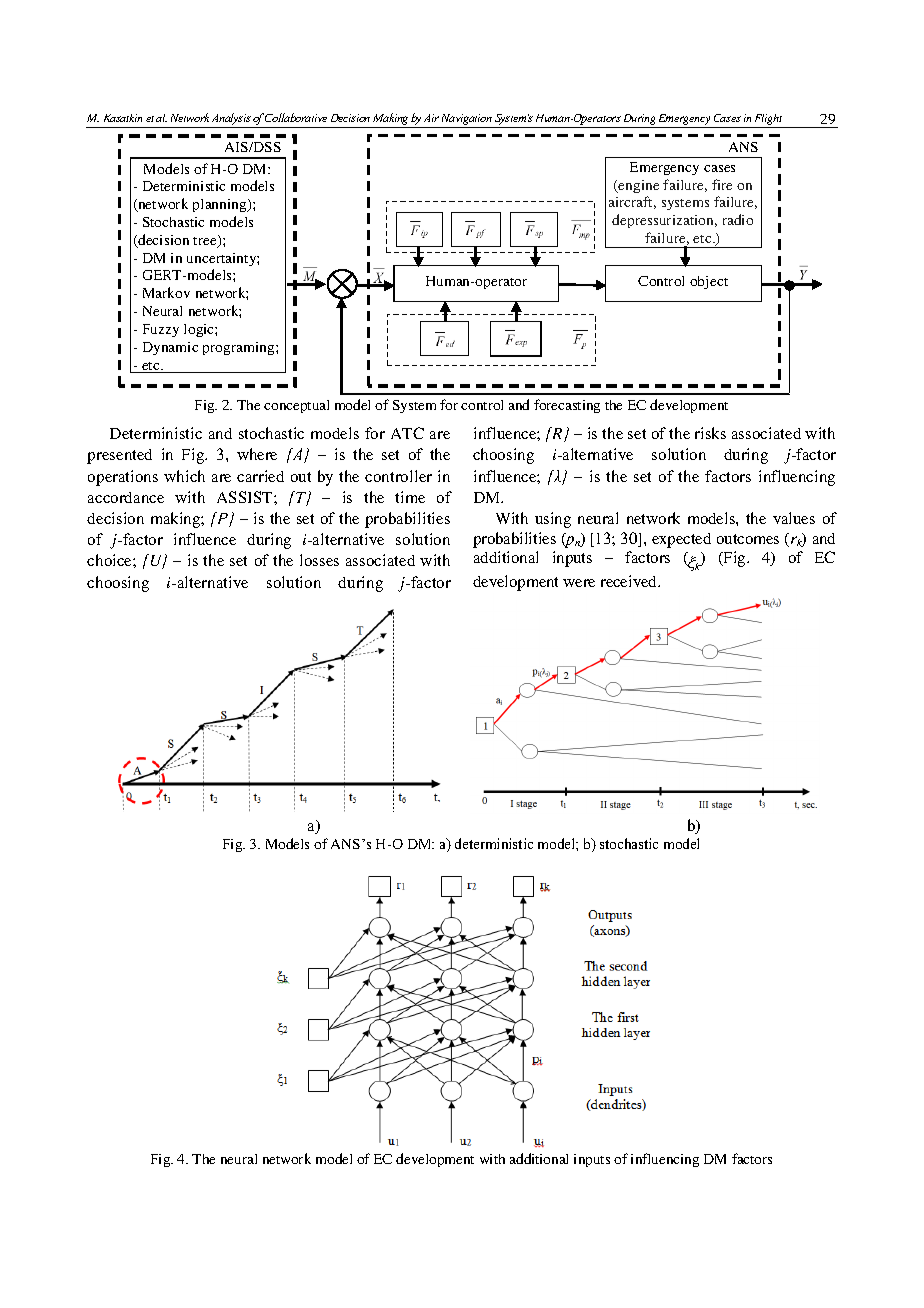 This image has height=1308, width=924. What do you see at coordinates (768, 119) in the image?
I see `Flight` at bounding box center [768, 119].
